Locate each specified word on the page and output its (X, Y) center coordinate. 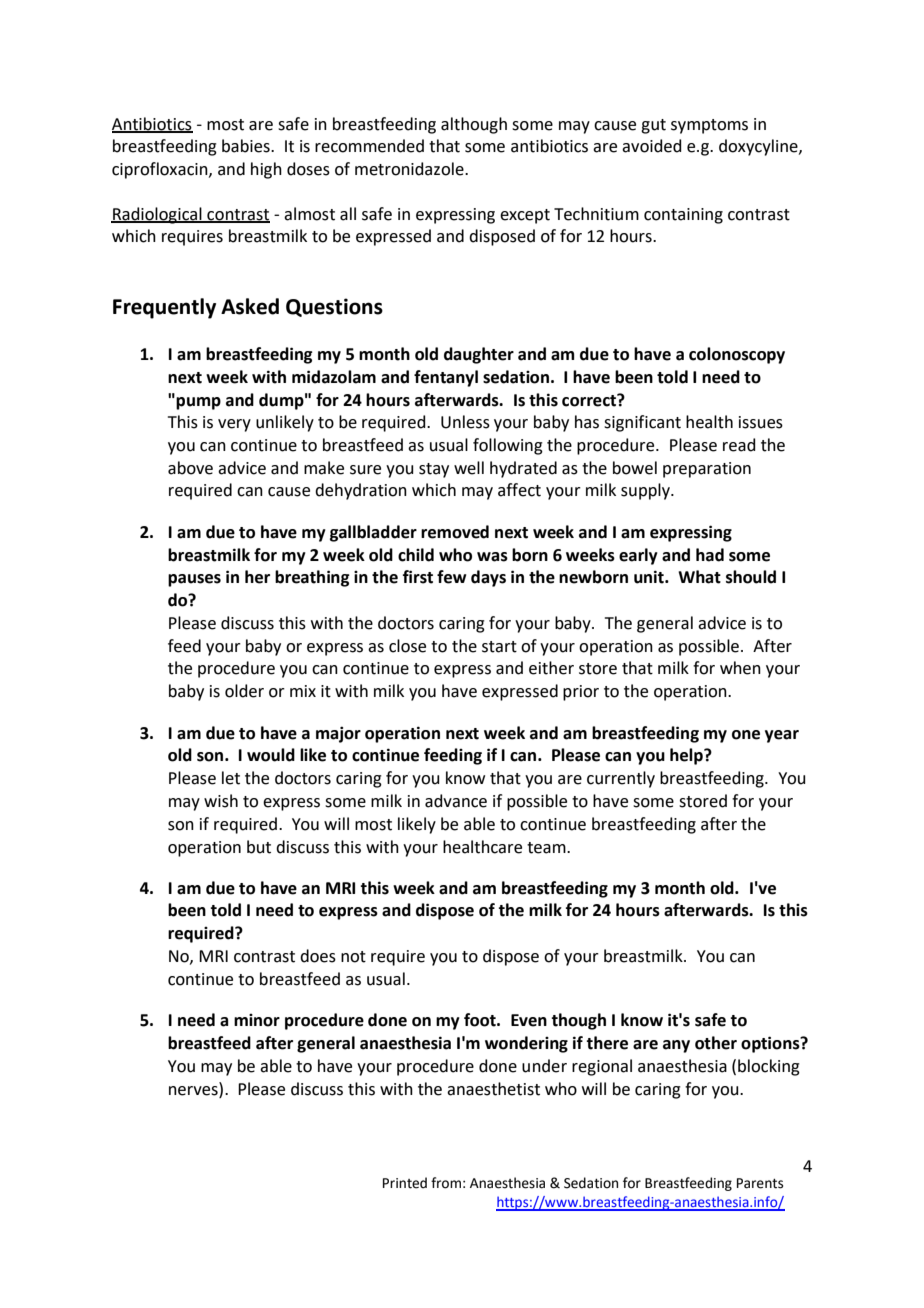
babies (247, 146)
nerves (194, 1089)
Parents (760, 1183)
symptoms (709, 126)
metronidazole (410, 169)
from (446, 1183)
